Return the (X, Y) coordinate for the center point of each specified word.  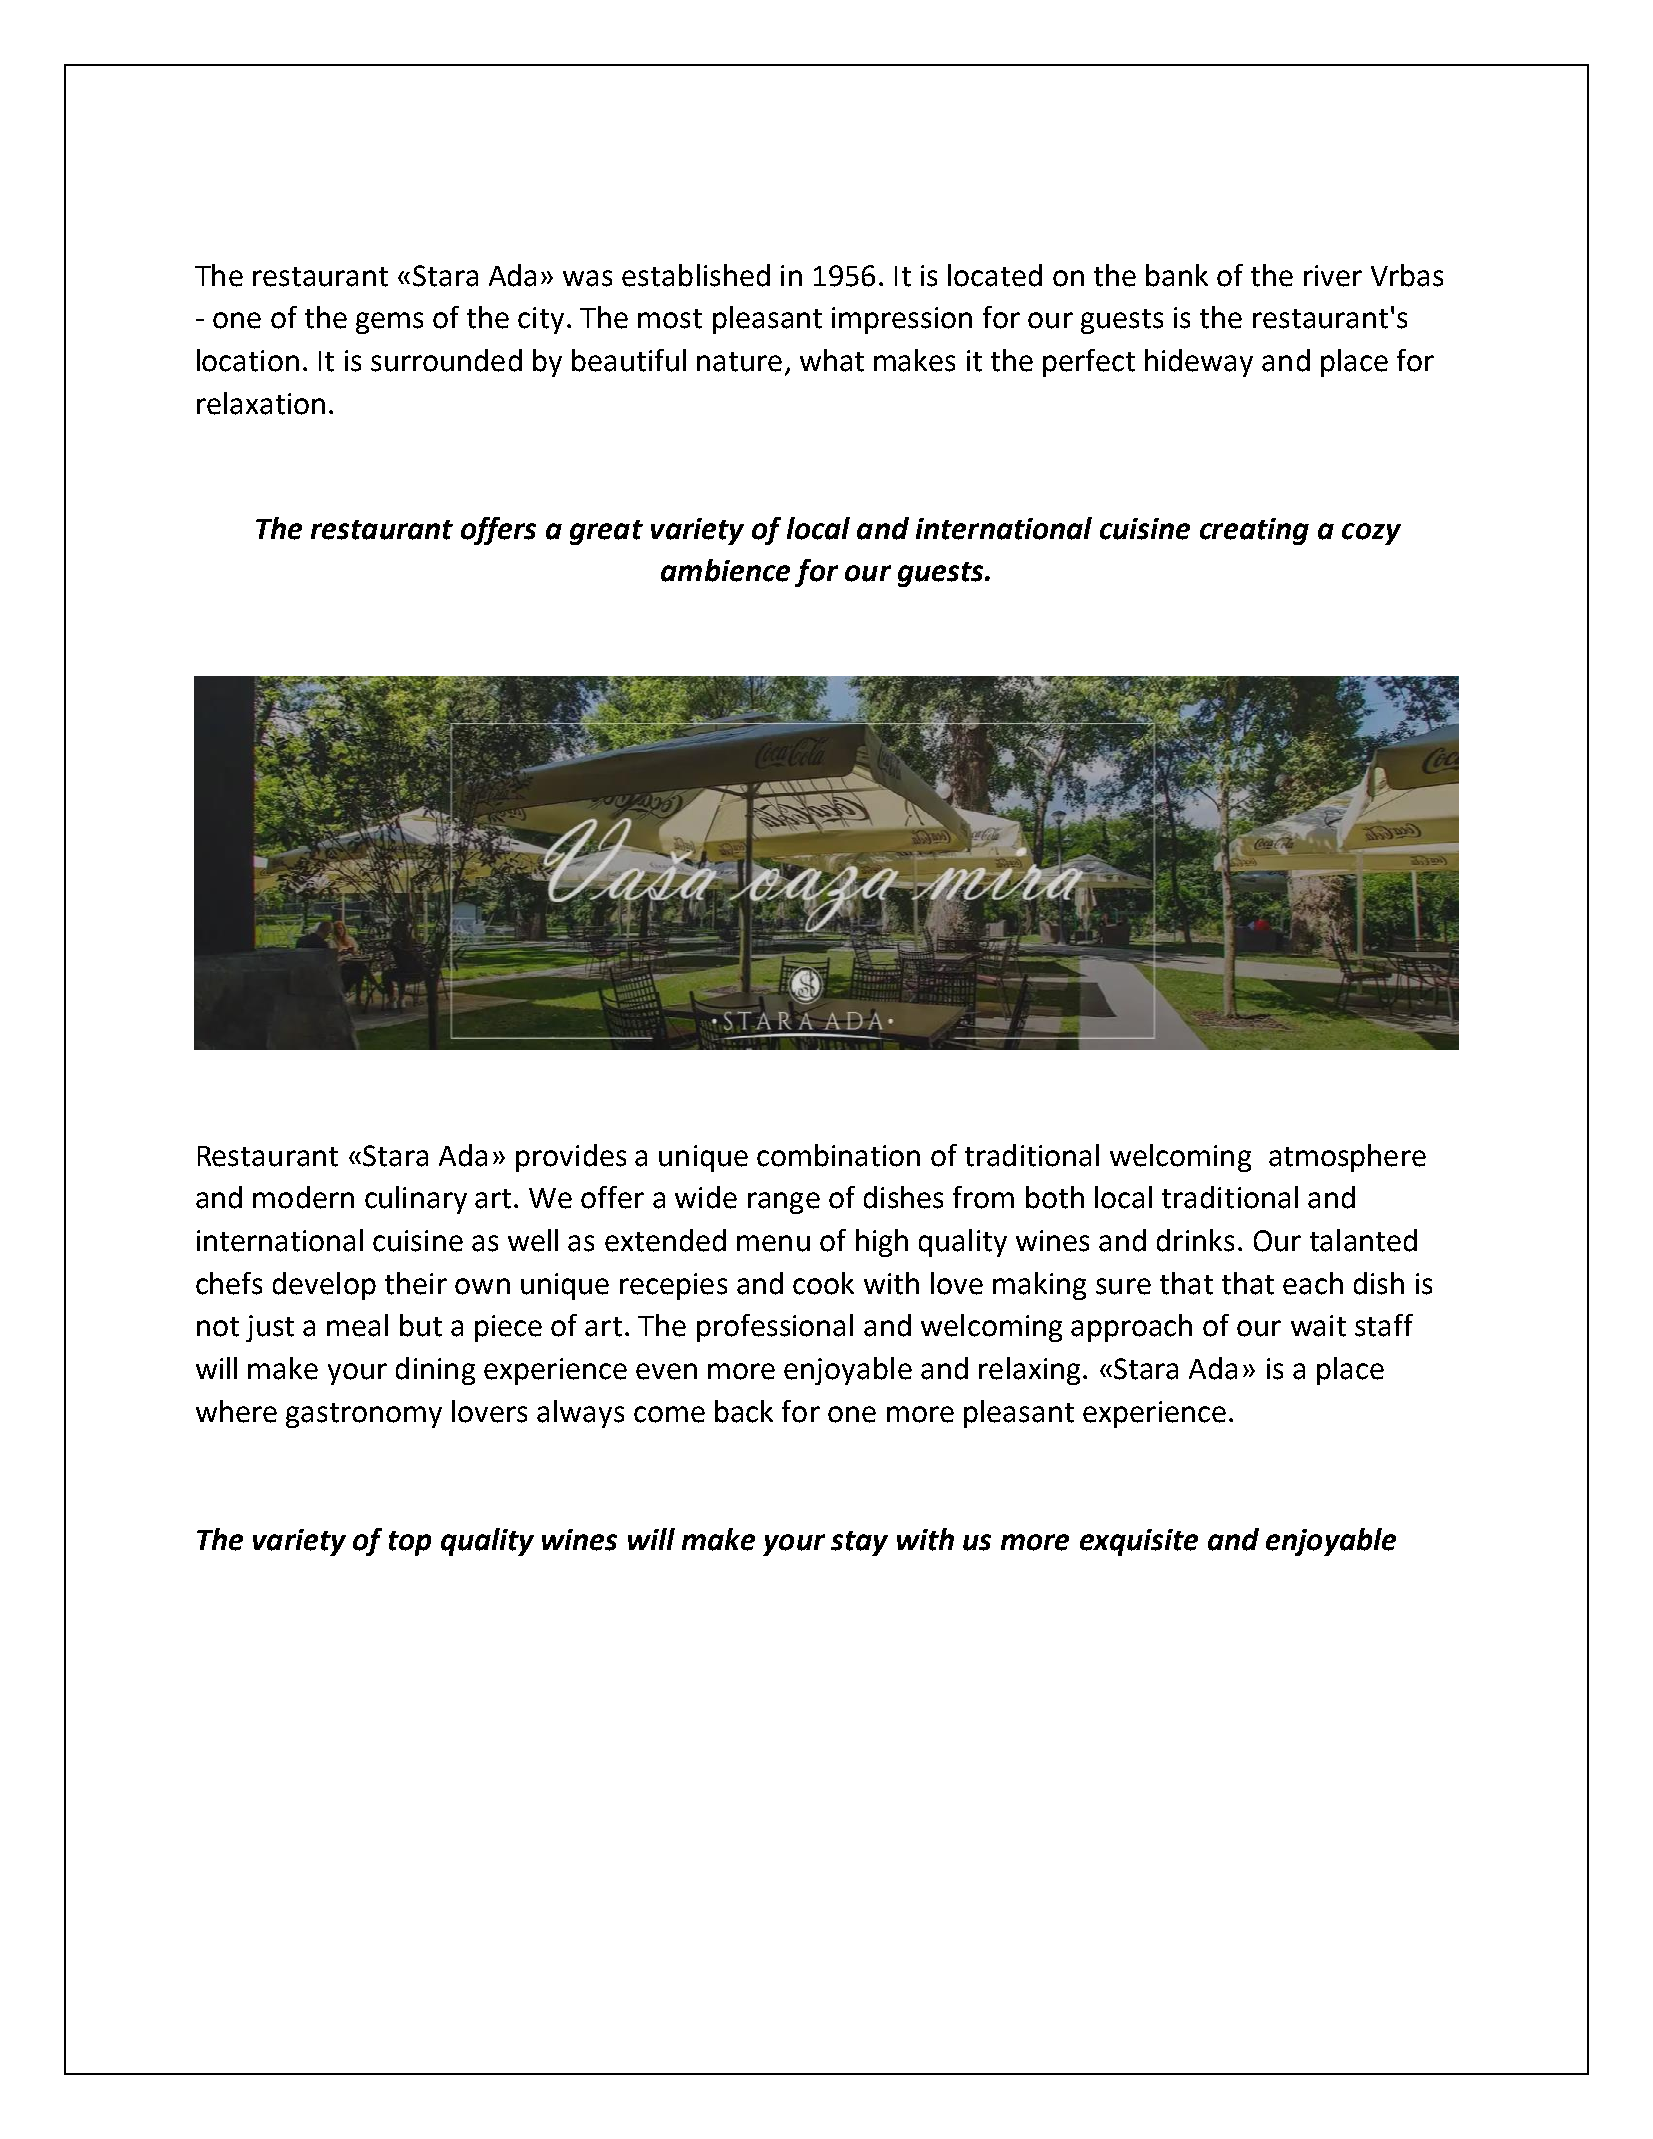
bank (1177, 275)
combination (838, 1155)
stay (859, 1543)
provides (571, 1158)
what (832, 360)
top (410, 1543)
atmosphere (1347, 1158)
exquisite (1139, 1542)
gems (389, 323)
